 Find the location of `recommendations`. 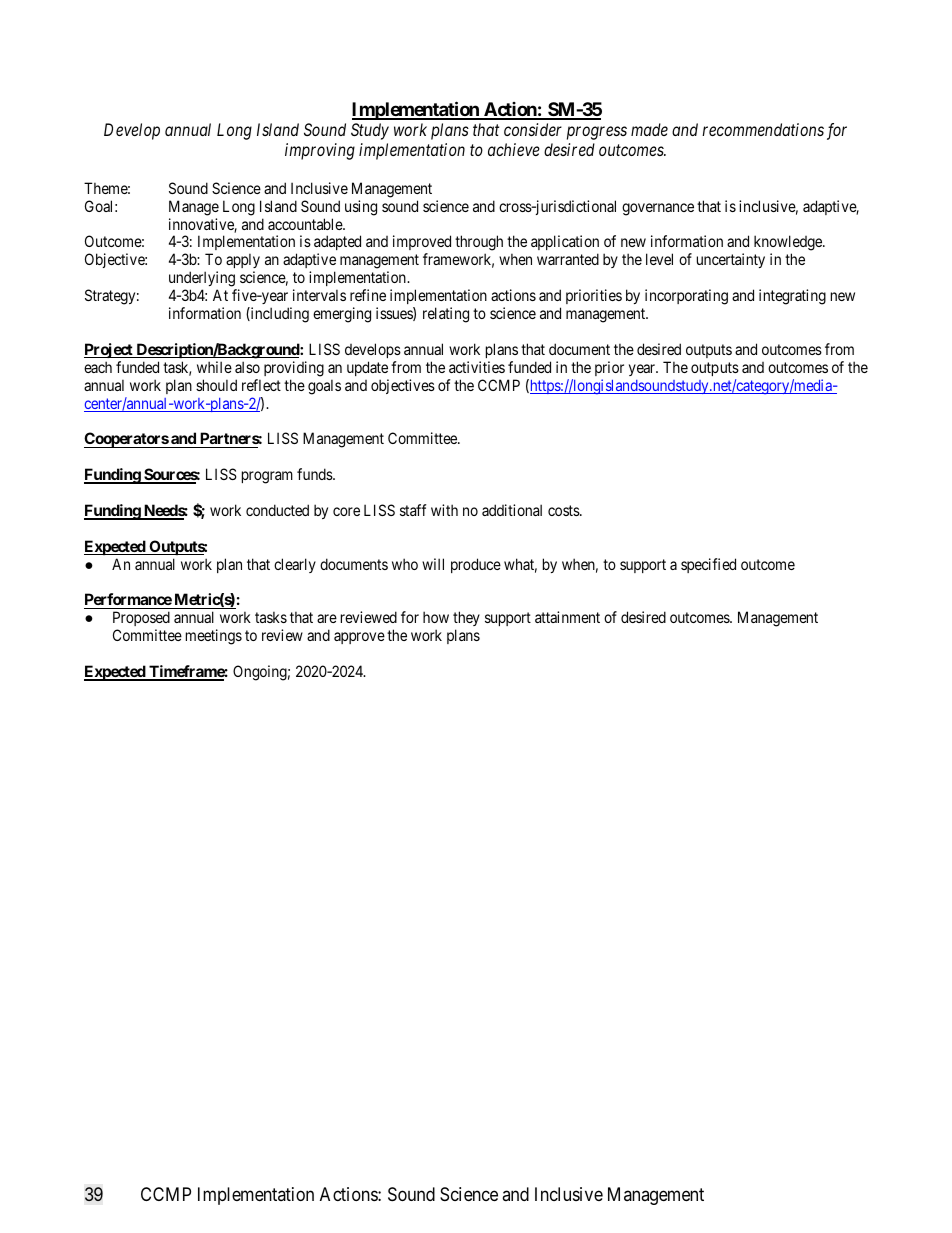

recommendations is located at coordinates (763, 129).
